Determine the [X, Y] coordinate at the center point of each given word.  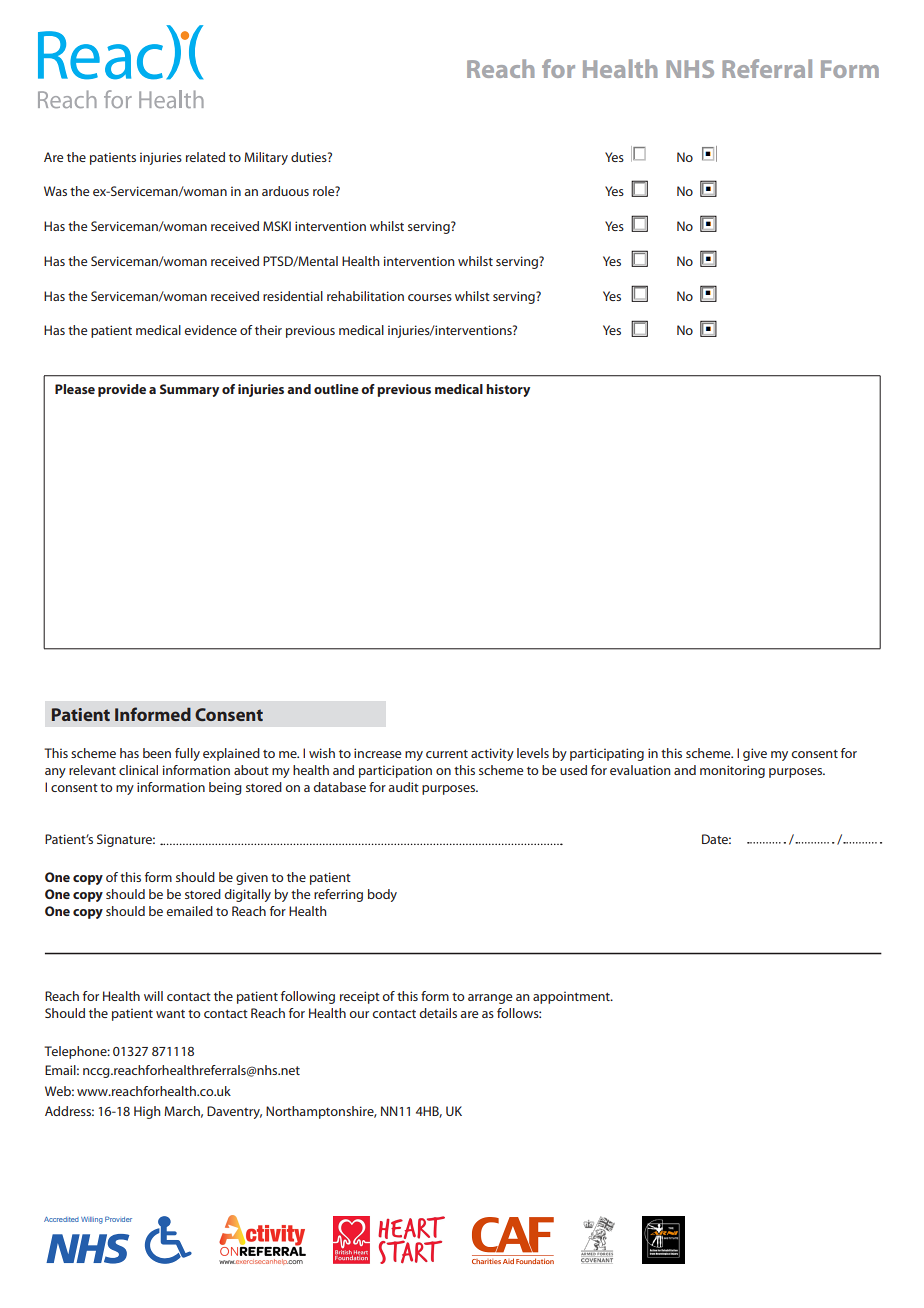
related [205, 157]
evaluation [640, 770]
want [170, 1014]
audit [403, 787]
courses [430, 297]
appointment [572, 997]
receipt [360, 997]
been [157, 753]
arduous [285, 191]
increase [377, 753]
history [508, 390]
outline [336, 389]
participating [607, 754]
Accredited [61, 1219]
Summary [189, 390]
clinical [138, 770]
